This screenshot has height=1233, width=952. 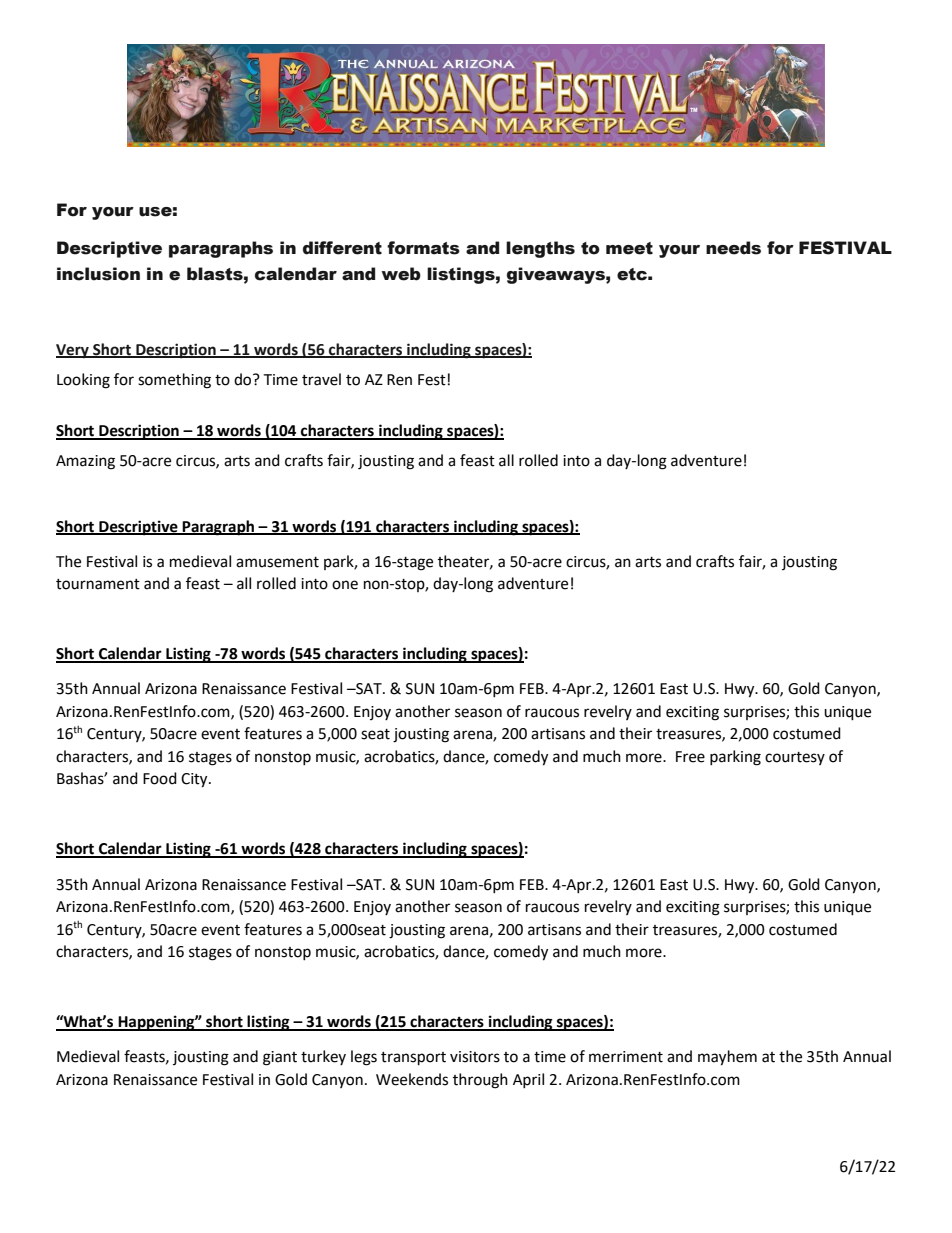 What do you see at coordinates (321, 379) in the screenshot?
I see `travel` at bounding box center [321, 379].
